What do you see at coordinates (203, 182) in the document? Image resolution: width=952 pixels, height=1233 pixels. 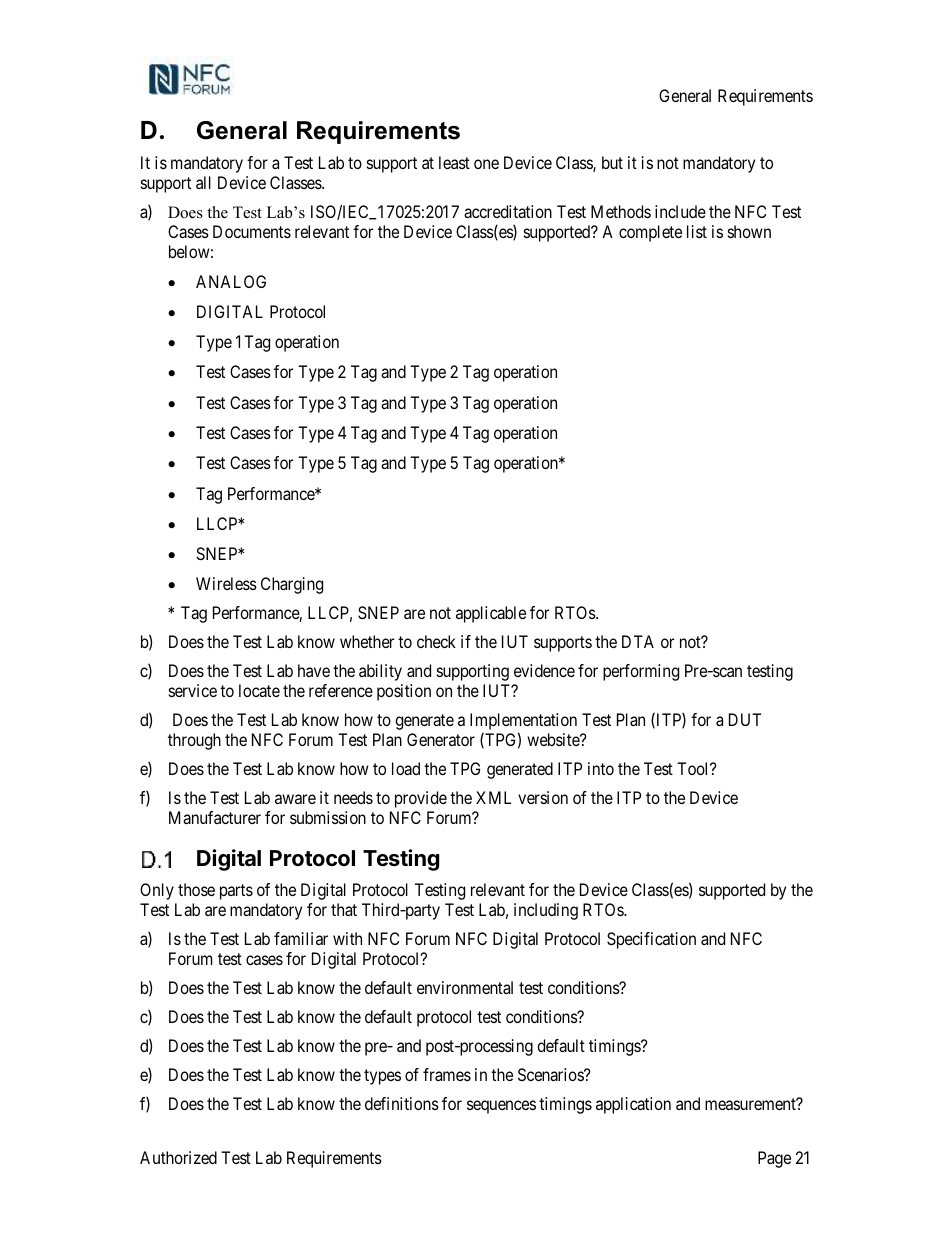 I see `all` at bounding box center [203, 182].
